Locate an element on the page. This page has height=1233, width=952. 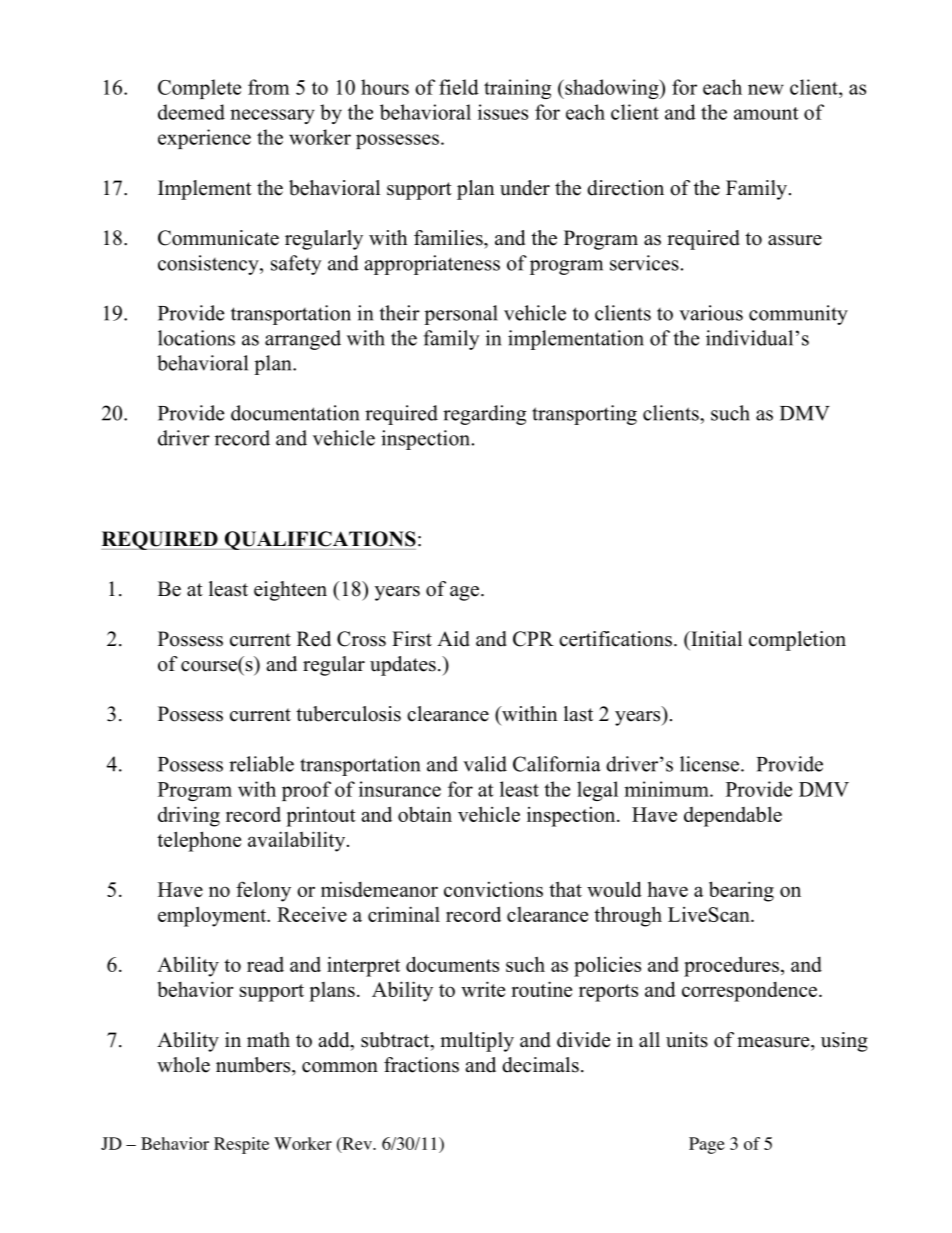
reliable is located at coordinates (261, 764).
